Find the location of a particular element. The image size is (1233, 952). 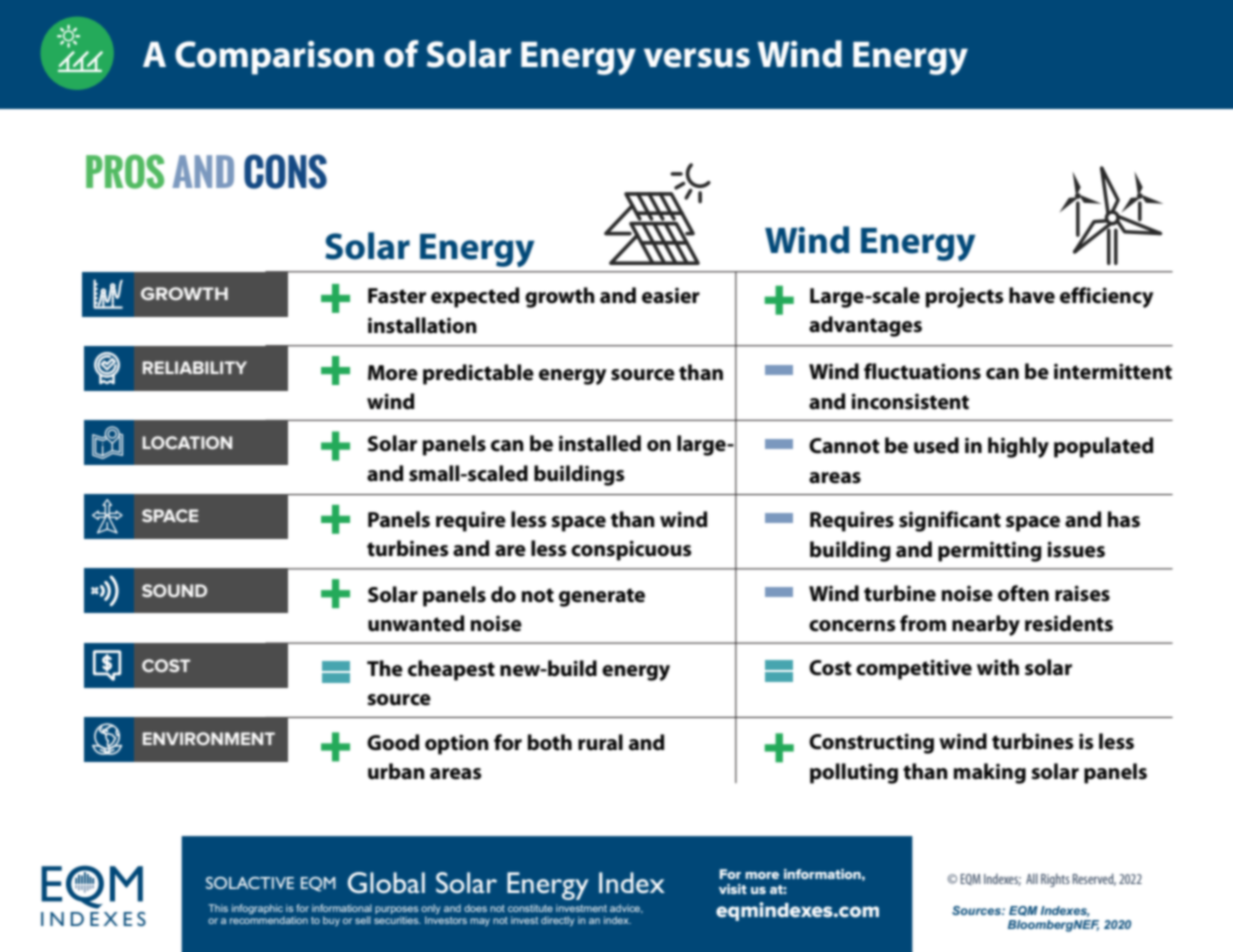

directly is located at coordinates (557, 921).
